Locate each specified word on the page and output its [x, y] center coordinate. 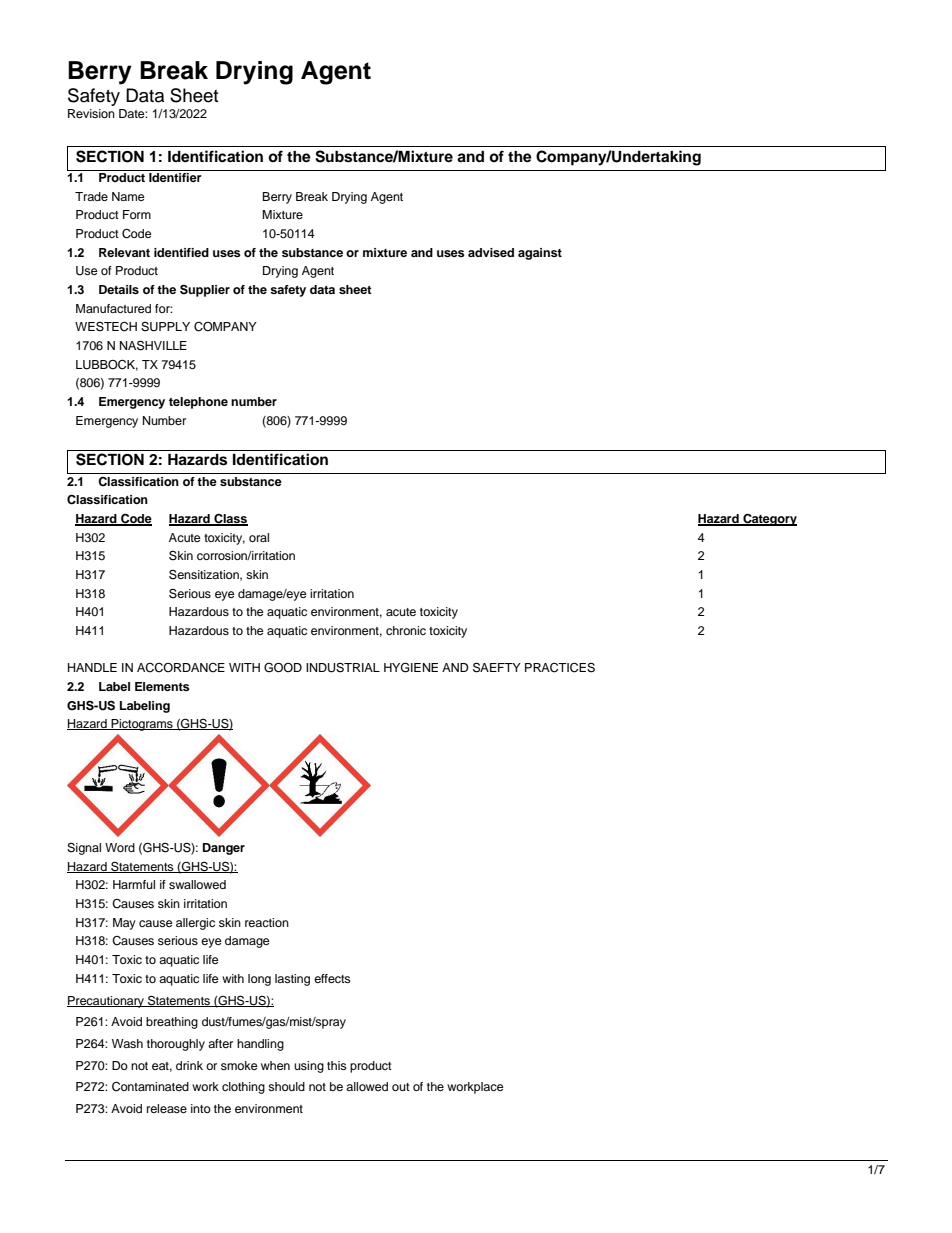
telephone [198, 403]
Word [120, 847]
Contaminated [150, 1087]
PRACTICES [560, 668]
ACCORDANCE [181, 668]
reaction [267, 922]
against [540, 254]
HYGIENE [411, 667]
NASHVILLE [153, 345]
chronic [406, 630]
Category [769, 519]
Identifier [175, 177]
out [401, 1087]
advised [491, 252]
